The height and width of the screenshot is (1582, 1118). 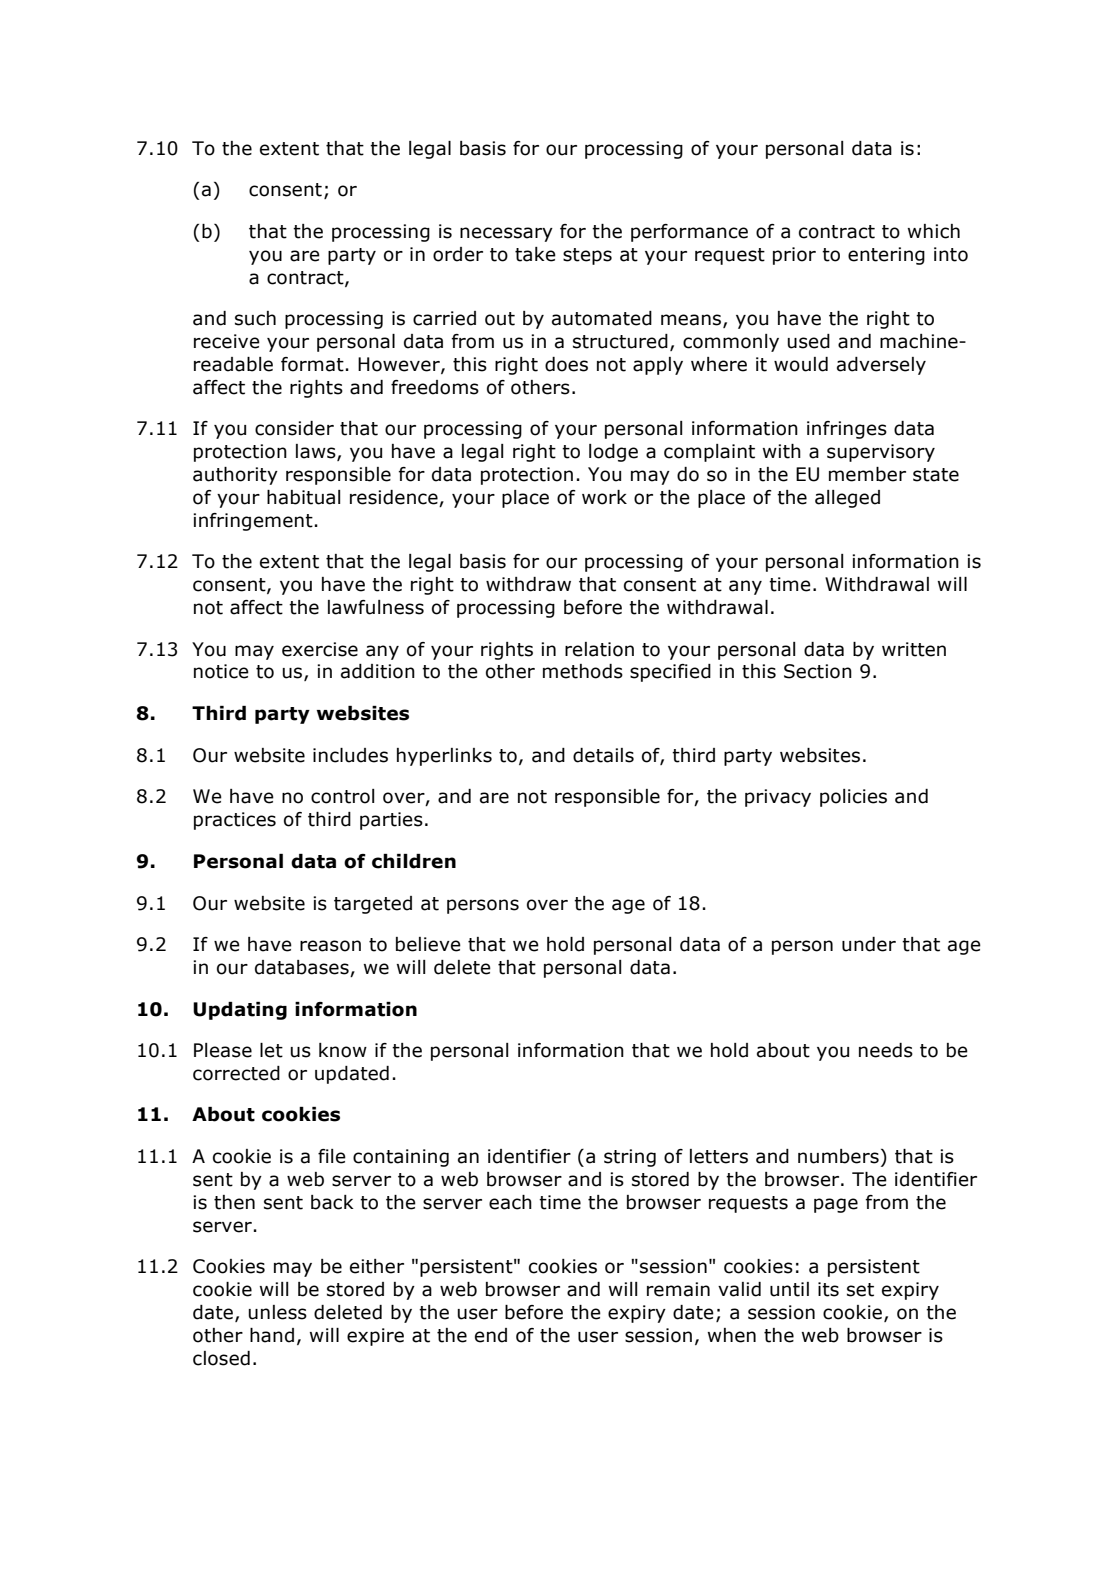 What do you see at coordinates (886, 256) in the screenshot?
I see `entering` at bounding box center [886, 256].
